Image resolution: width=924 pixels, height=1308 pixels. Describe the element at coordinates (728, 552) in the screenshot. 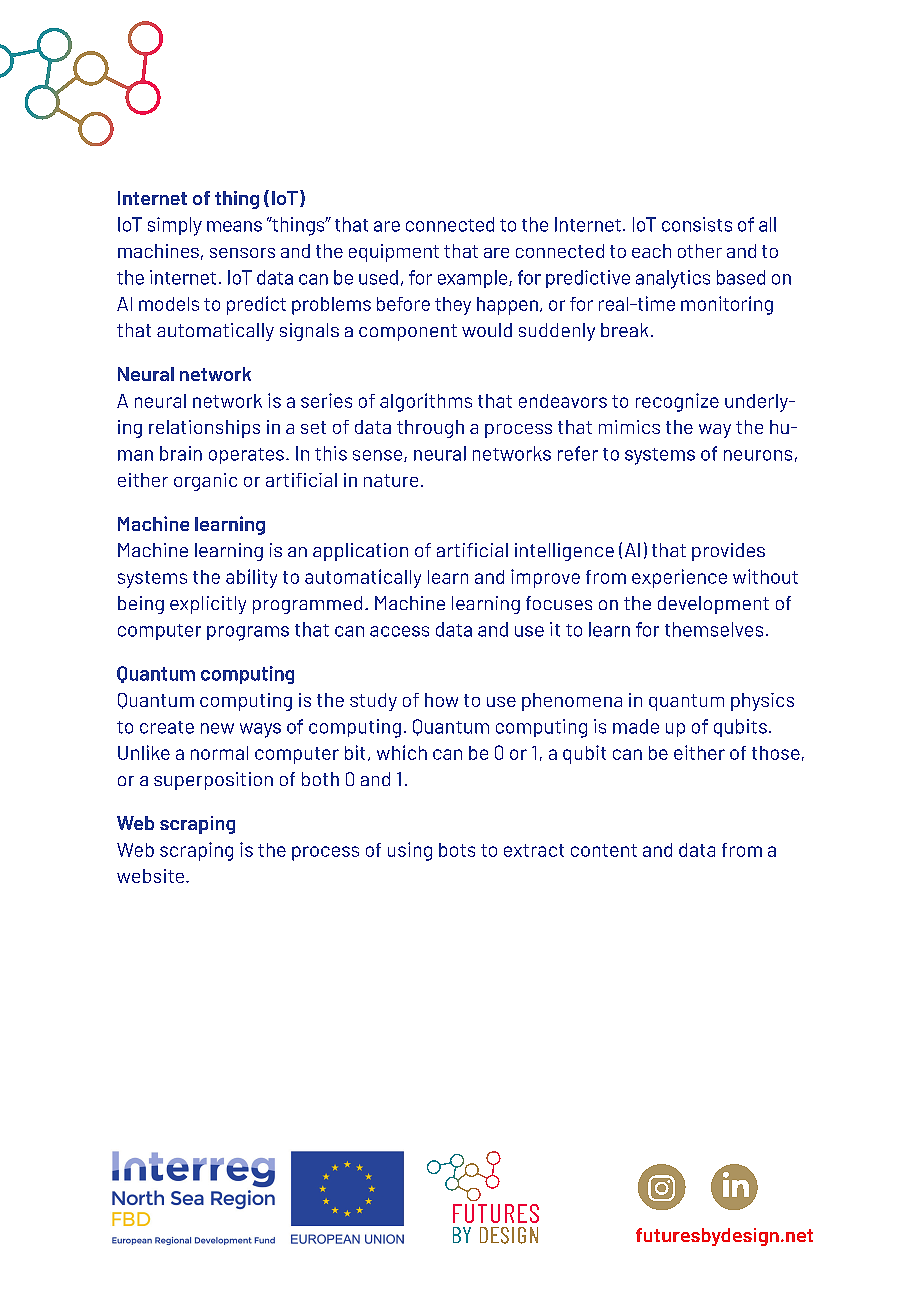

I see `provides` at that location.
